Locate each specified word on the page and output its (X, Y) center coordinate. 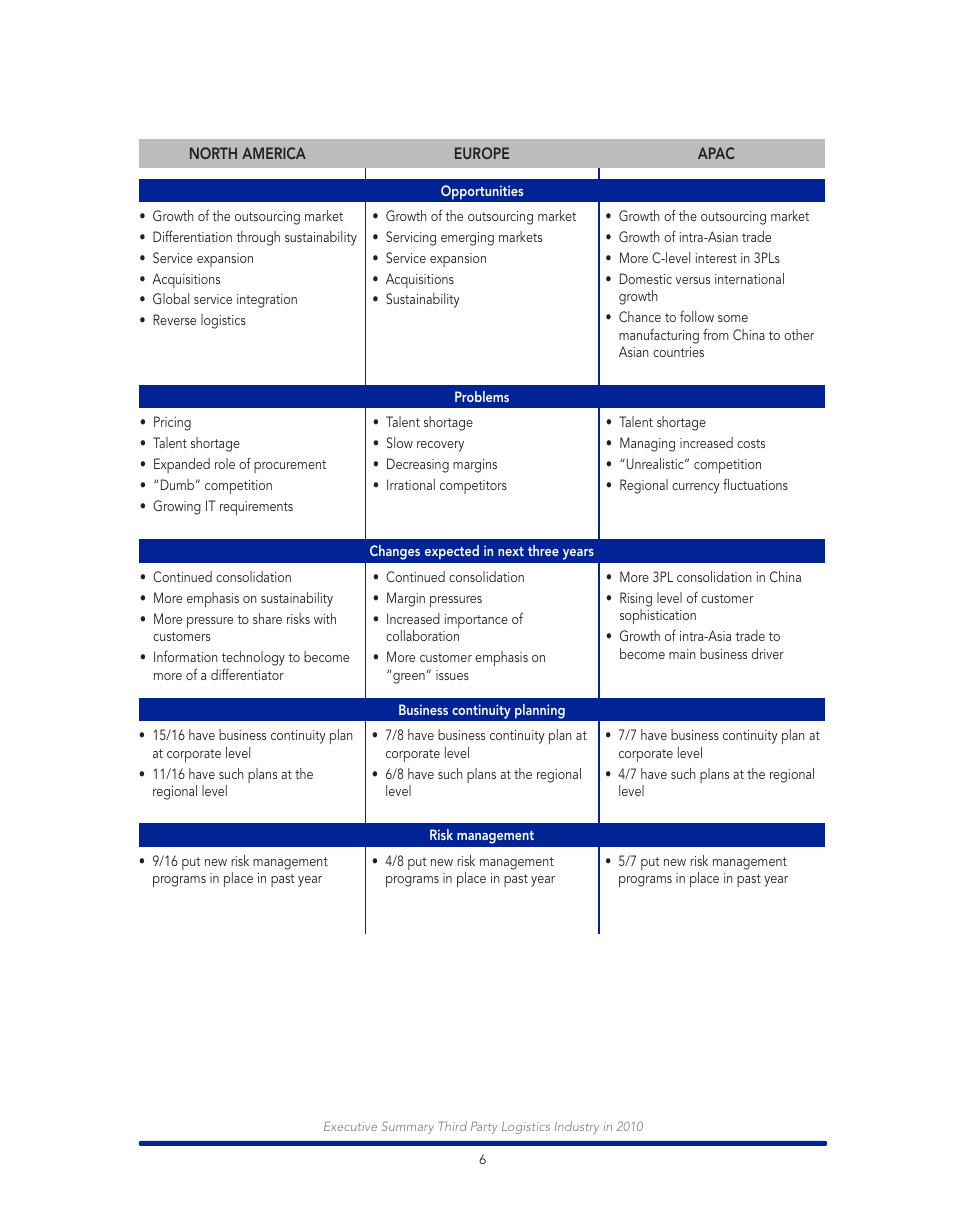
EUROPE (482, 153)
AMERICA (274, 153)
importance (476, 621)
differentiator (247, 674)
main (682, 654)
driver (768, 653)
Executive (350, 1126)
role (225, 463)
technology (253, 660)
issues (452, 675)
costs (751, 443)
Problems (482, 396)
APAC (716, 153)
